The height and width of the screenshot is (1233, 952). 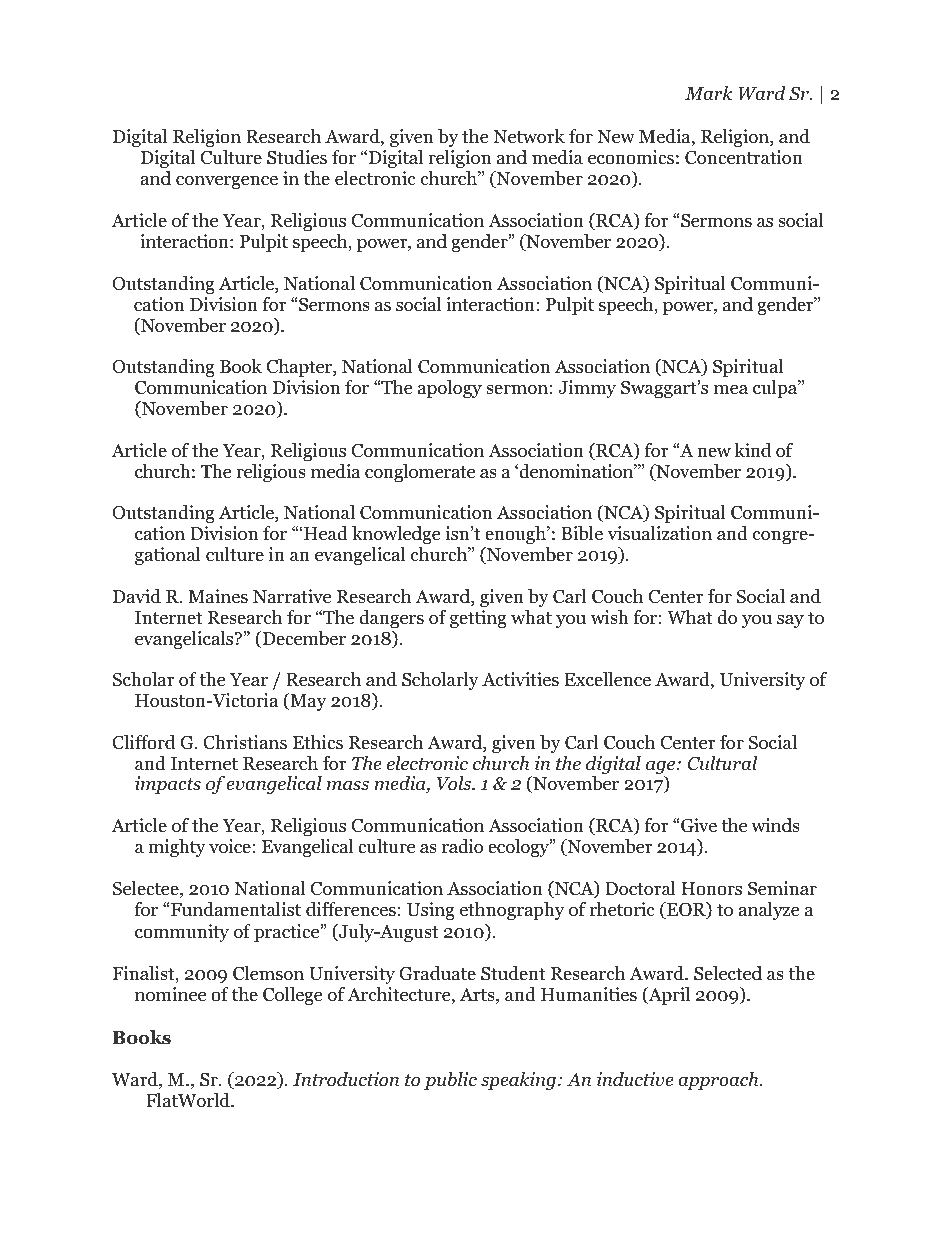 I want to click on Vols, so click(x=455, y=783).
